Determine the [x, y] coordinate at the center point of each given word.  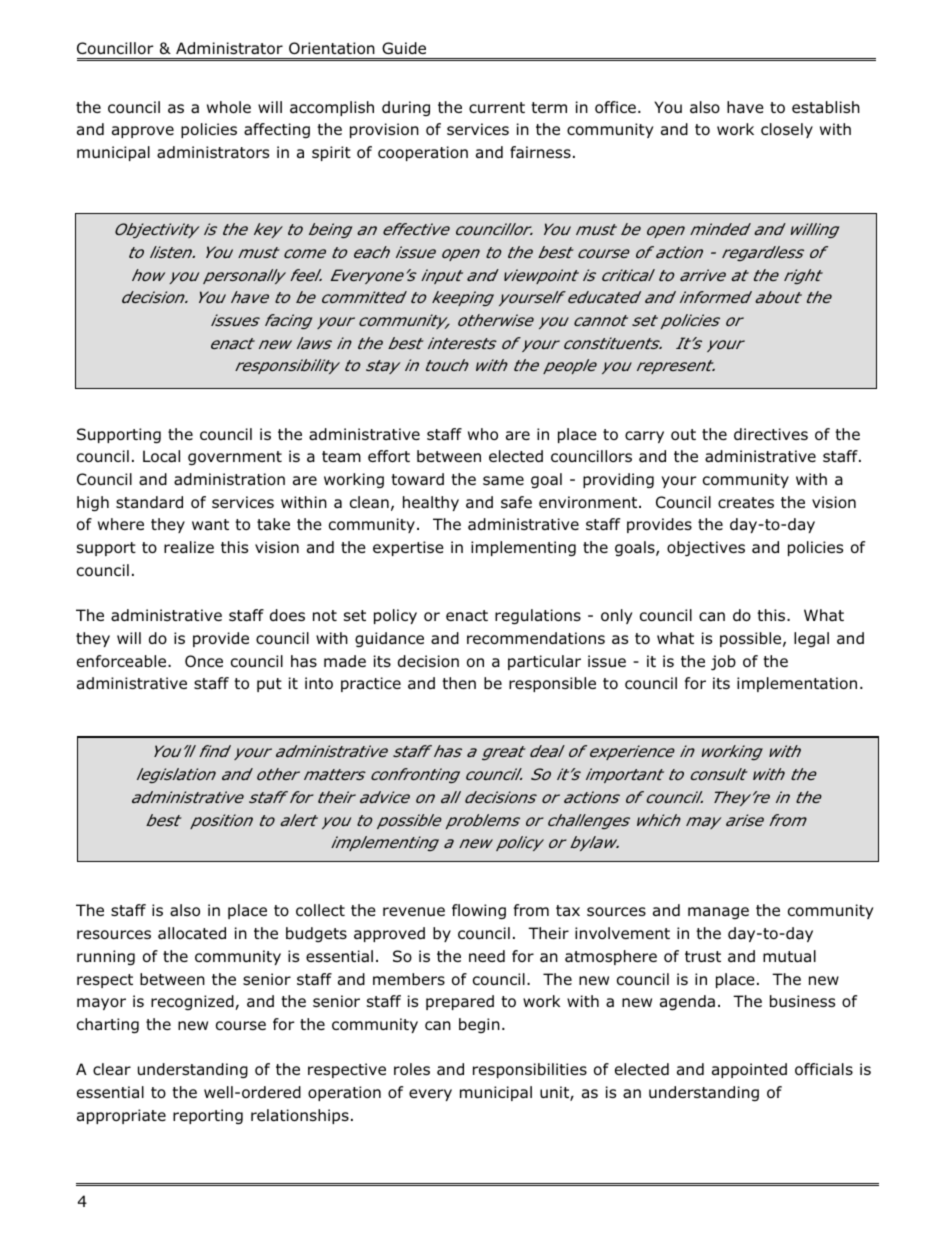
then [459, 683]
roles [412, 1069]
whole [229, 107]
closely [787, 130]
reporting [208, 1117]
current [497, 107]
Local [161, 456]
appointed [749, 1070]
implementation [797, 684]
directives [771, 434]
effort [389, 456]
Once [204, 661]
